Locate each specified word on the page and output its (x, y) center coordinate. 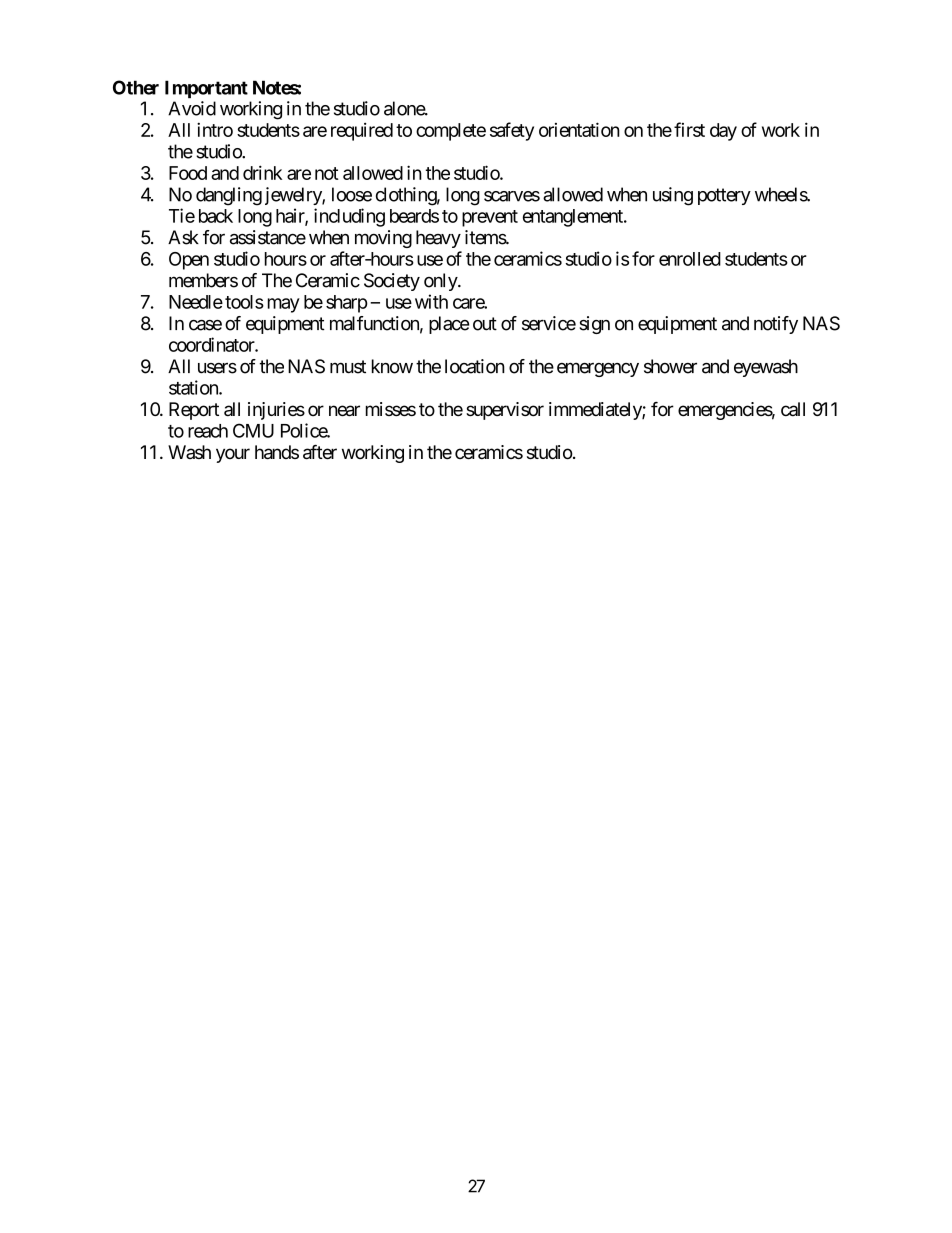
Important (206, 89)
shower (670, 366)
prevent (490, 218)
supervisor (505, 411)
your (233, 455)
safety (512, 131)
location (475, 366)
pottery (724, 196)
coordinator (212, 344)
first (689, 129)
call (793, 409)
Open (189, 261)
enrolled (690, 259)
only (441, 282)
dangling (229, 196)
